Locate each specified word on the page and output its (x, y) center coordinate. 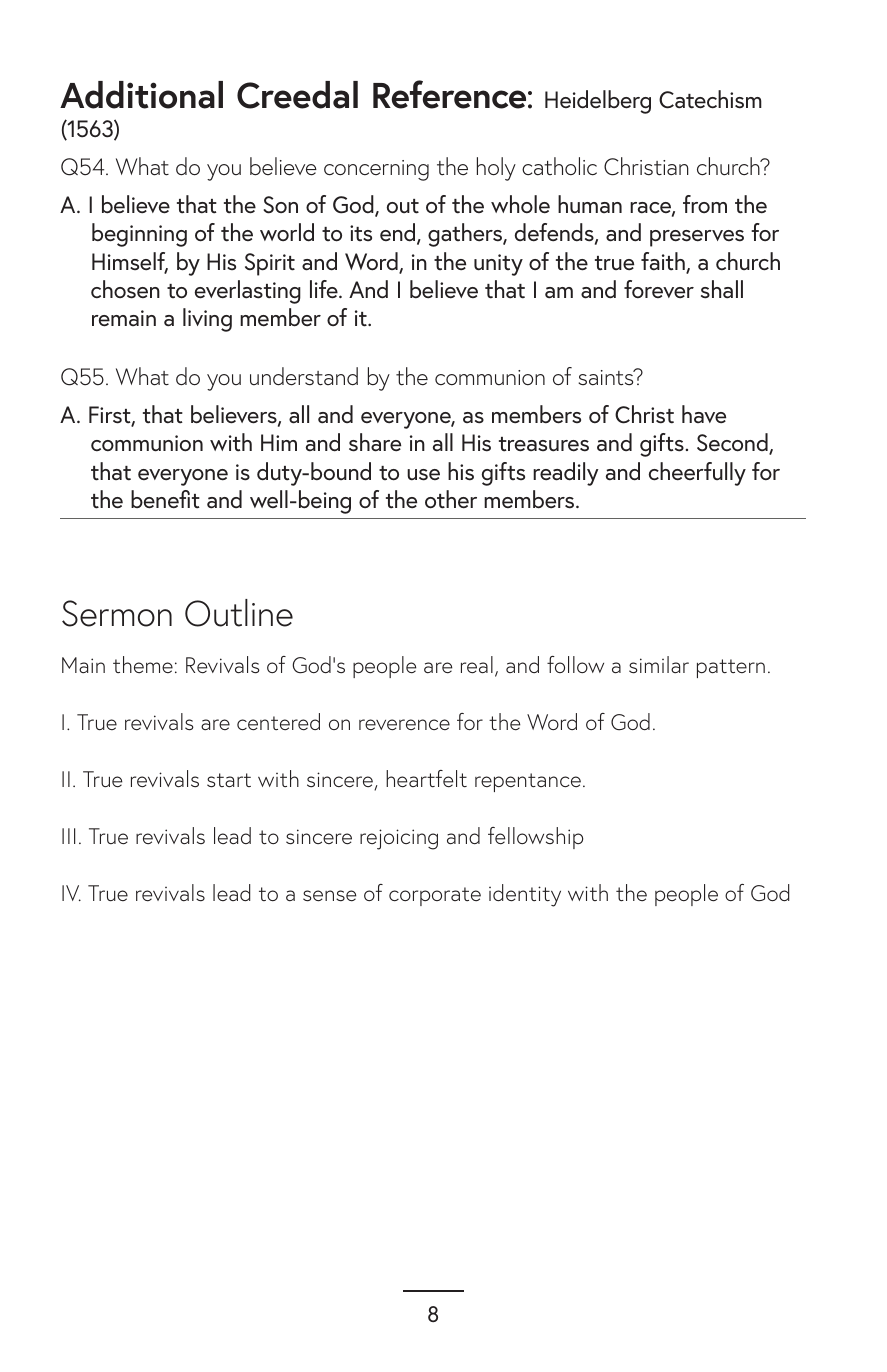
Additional (141, 95)
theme (143, 664)
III (68, 836)
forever (659, 289)
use (423, 475)
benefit (165, 499)
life (325, 289)
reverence (404, 725)
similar (659, 665)
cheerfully (697, 474)
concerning (376, 170)
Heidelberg (598, 102)
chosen (125, 289)
